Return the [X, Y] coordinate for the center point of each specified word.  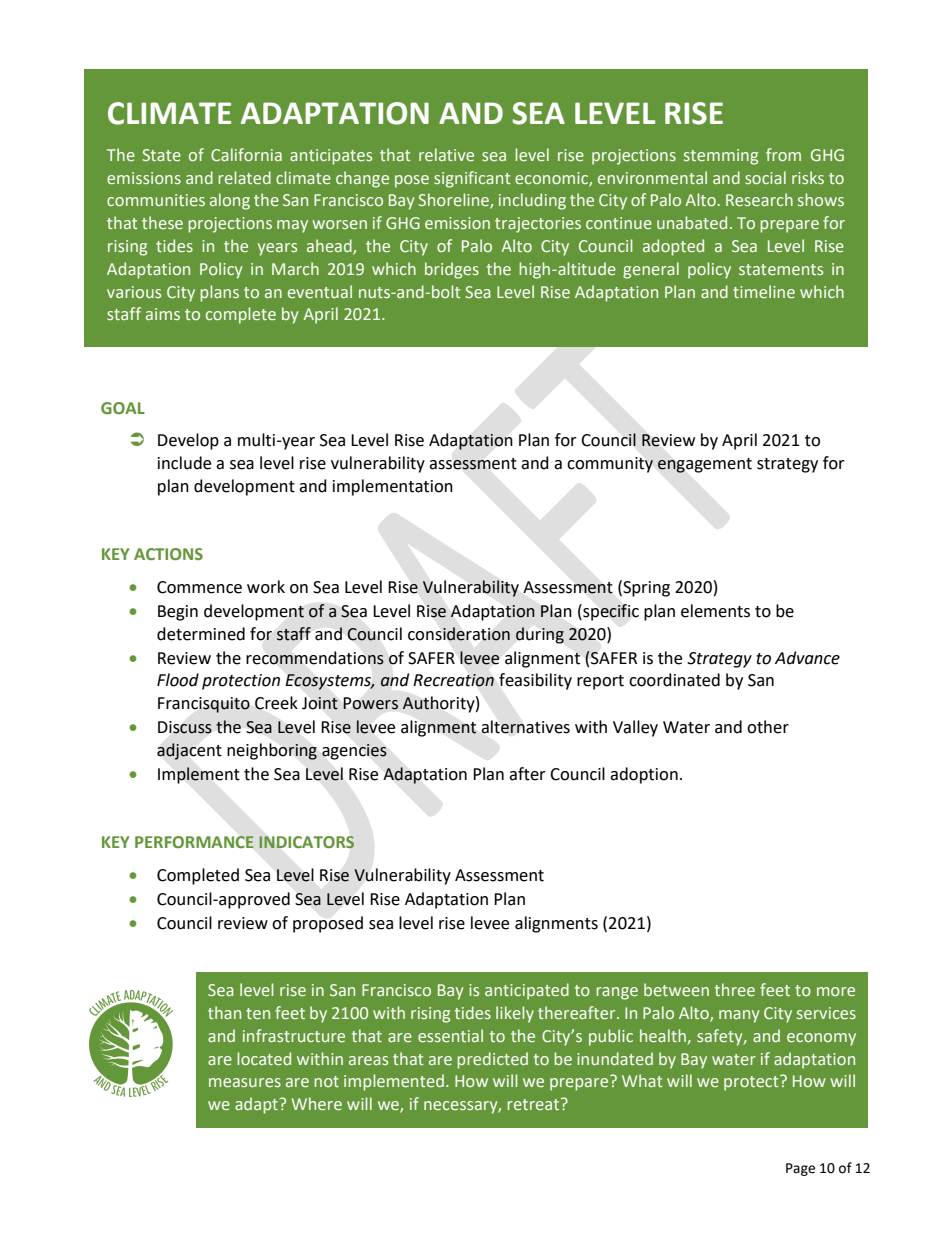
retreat [534, 1104]
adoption [644, 775]
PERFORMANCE [194, 842]
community [610, 465]
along [230, 201]
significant [472, 179]
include [184, 463]
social [765, 177]
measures [245, 1082]
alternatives [525, 727]
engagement [705, 465]
